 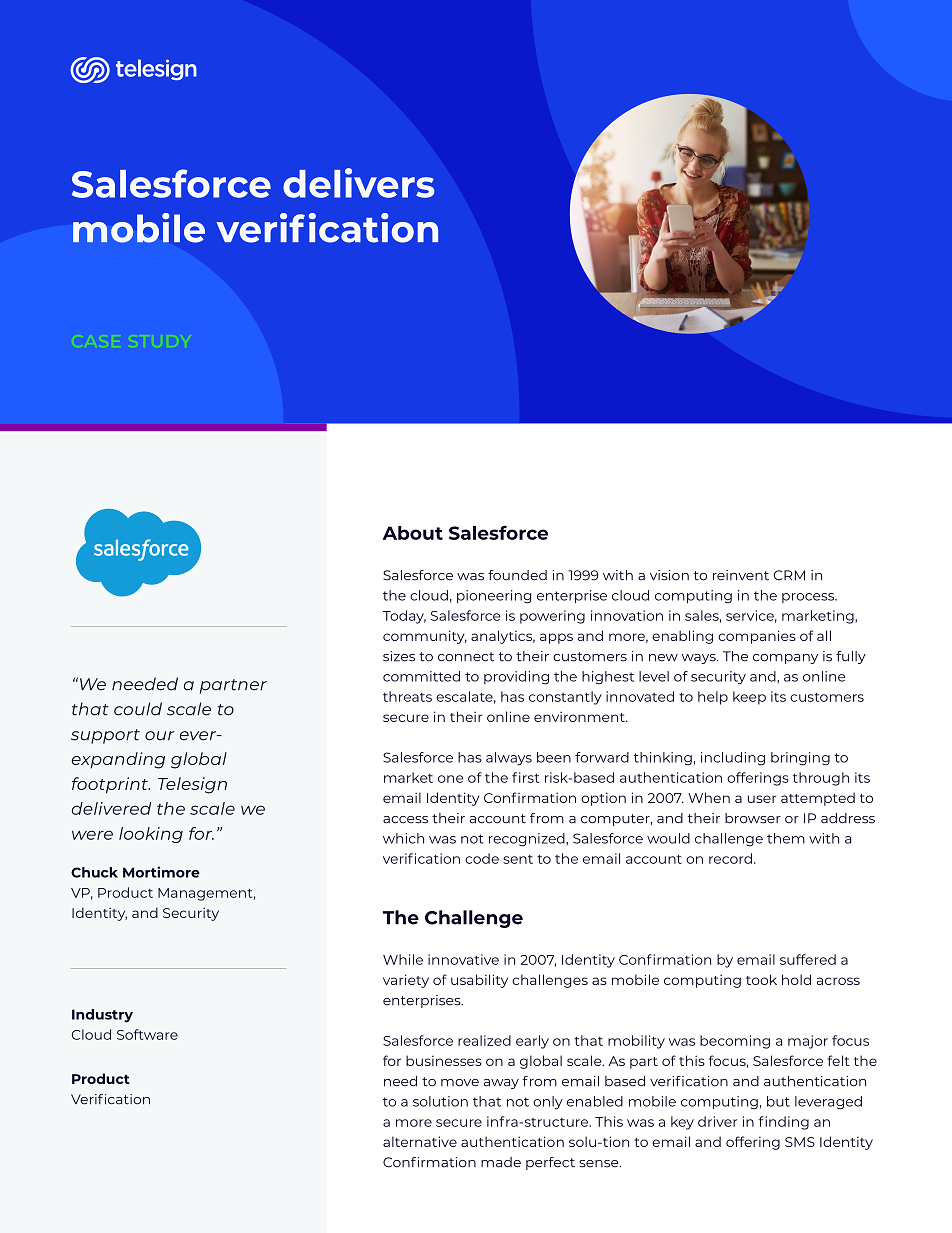 What do you see at coordinates (359, 183) in the screenshot?
I see `delivers` at bounding box center [359, 183].
